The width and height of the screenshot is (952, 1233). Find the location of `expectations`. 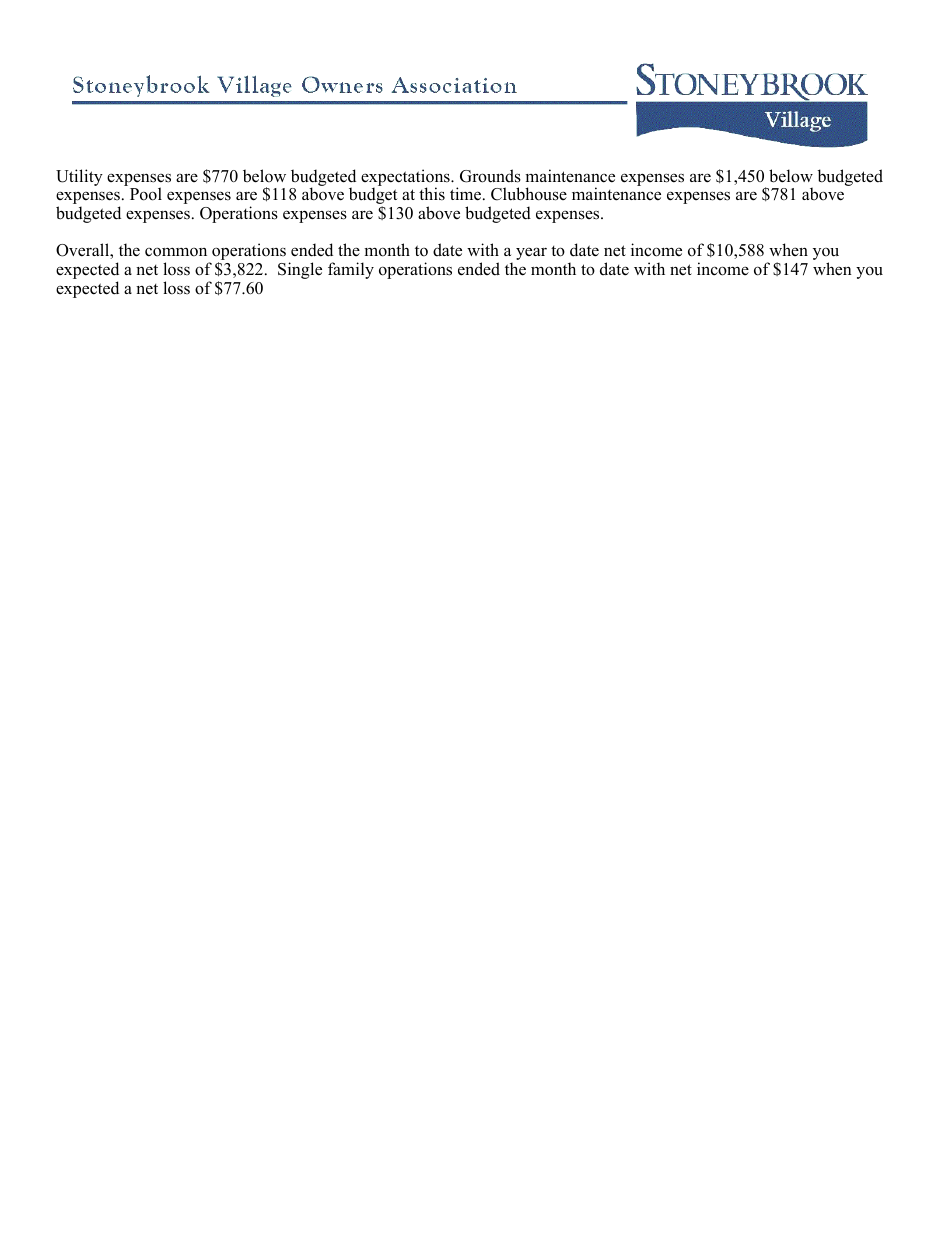

expectations is located at coordinates (406, 178).
